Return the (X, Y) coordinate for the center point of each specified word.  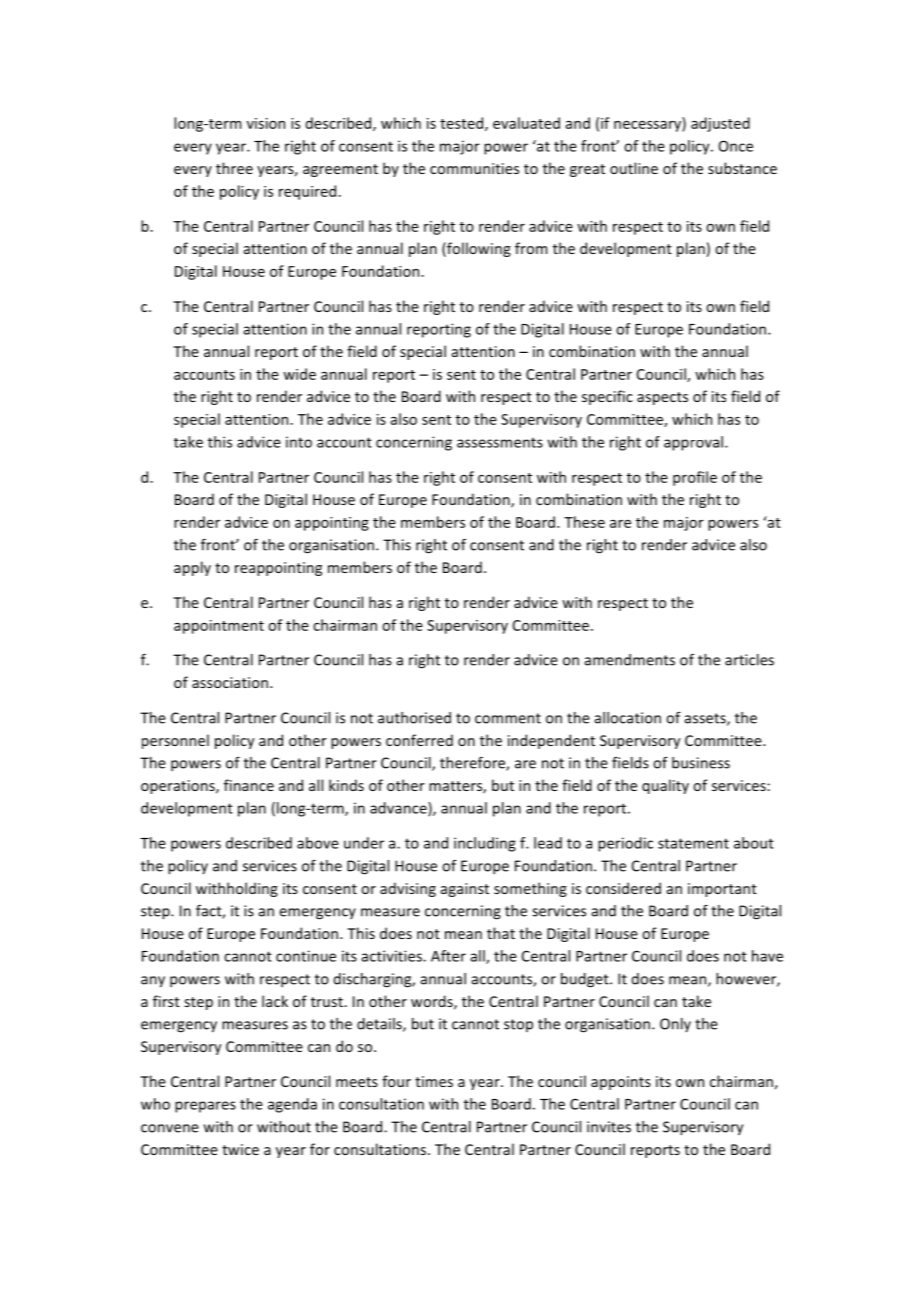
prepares (205, 1107)
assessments (500, 443)
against (465, 890)
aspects (662, 398)
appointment (219, 627)
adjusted (720, 124)
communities (474, 168)
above (318, 843)
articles (749, 660)
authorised (414, 718)
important (722, 890)
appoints (621, 1083)
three (234, 168)
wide (299, 374)
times (434, 1081)
